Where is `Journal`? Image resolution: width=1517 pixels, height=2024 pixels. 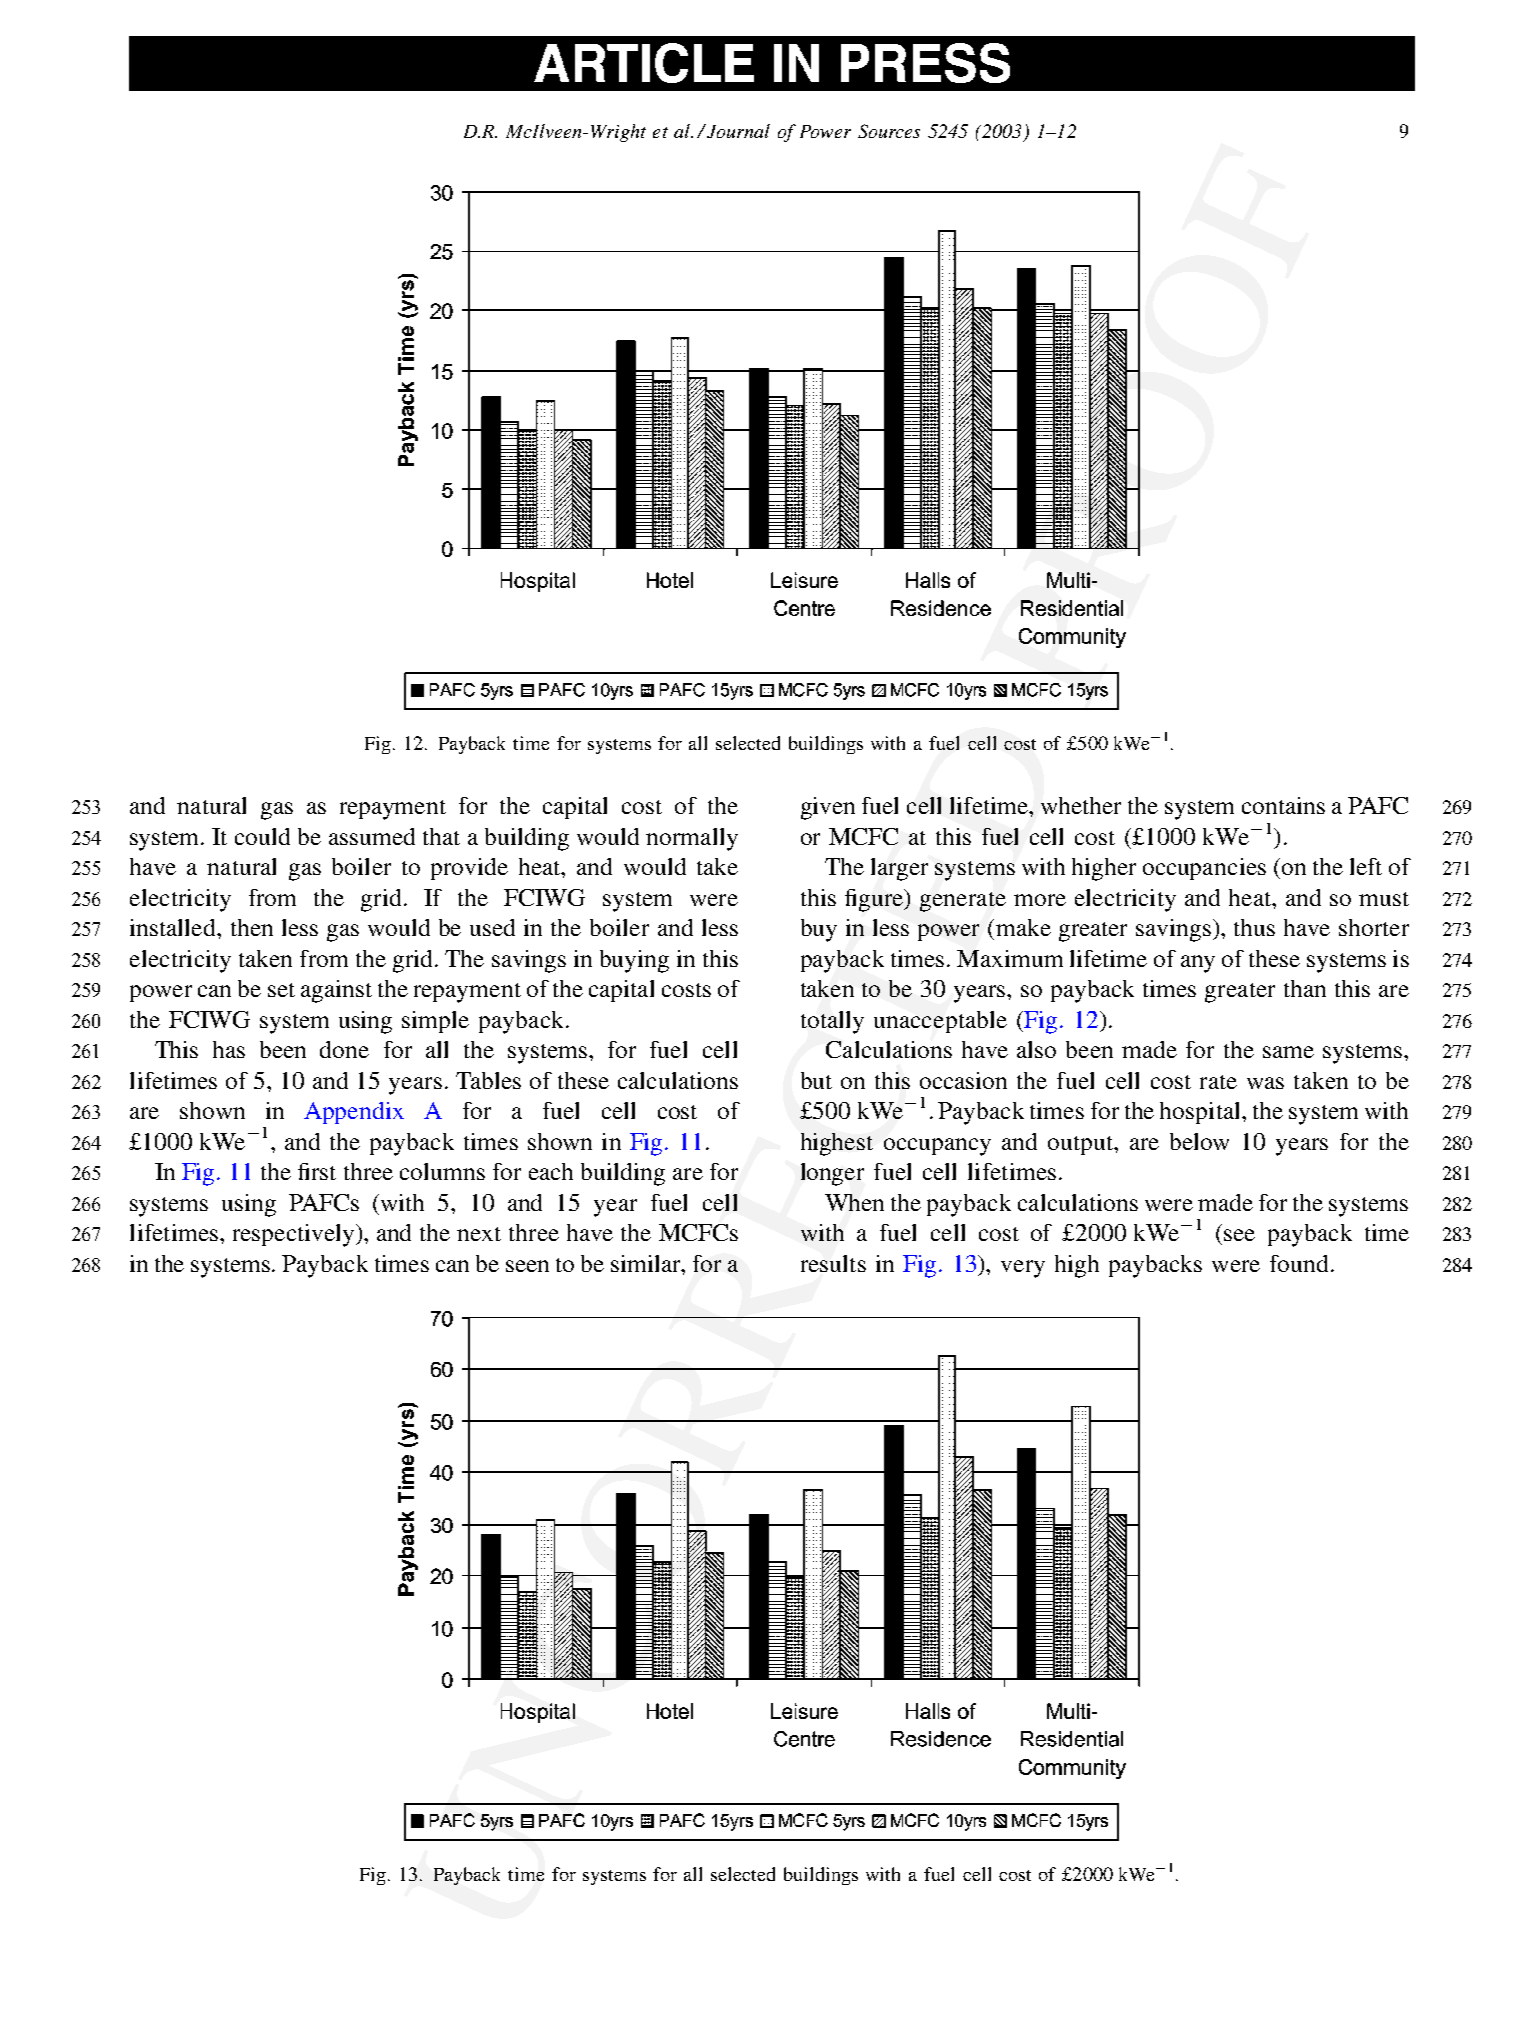
Journal is located at coordinates (737, 131).
